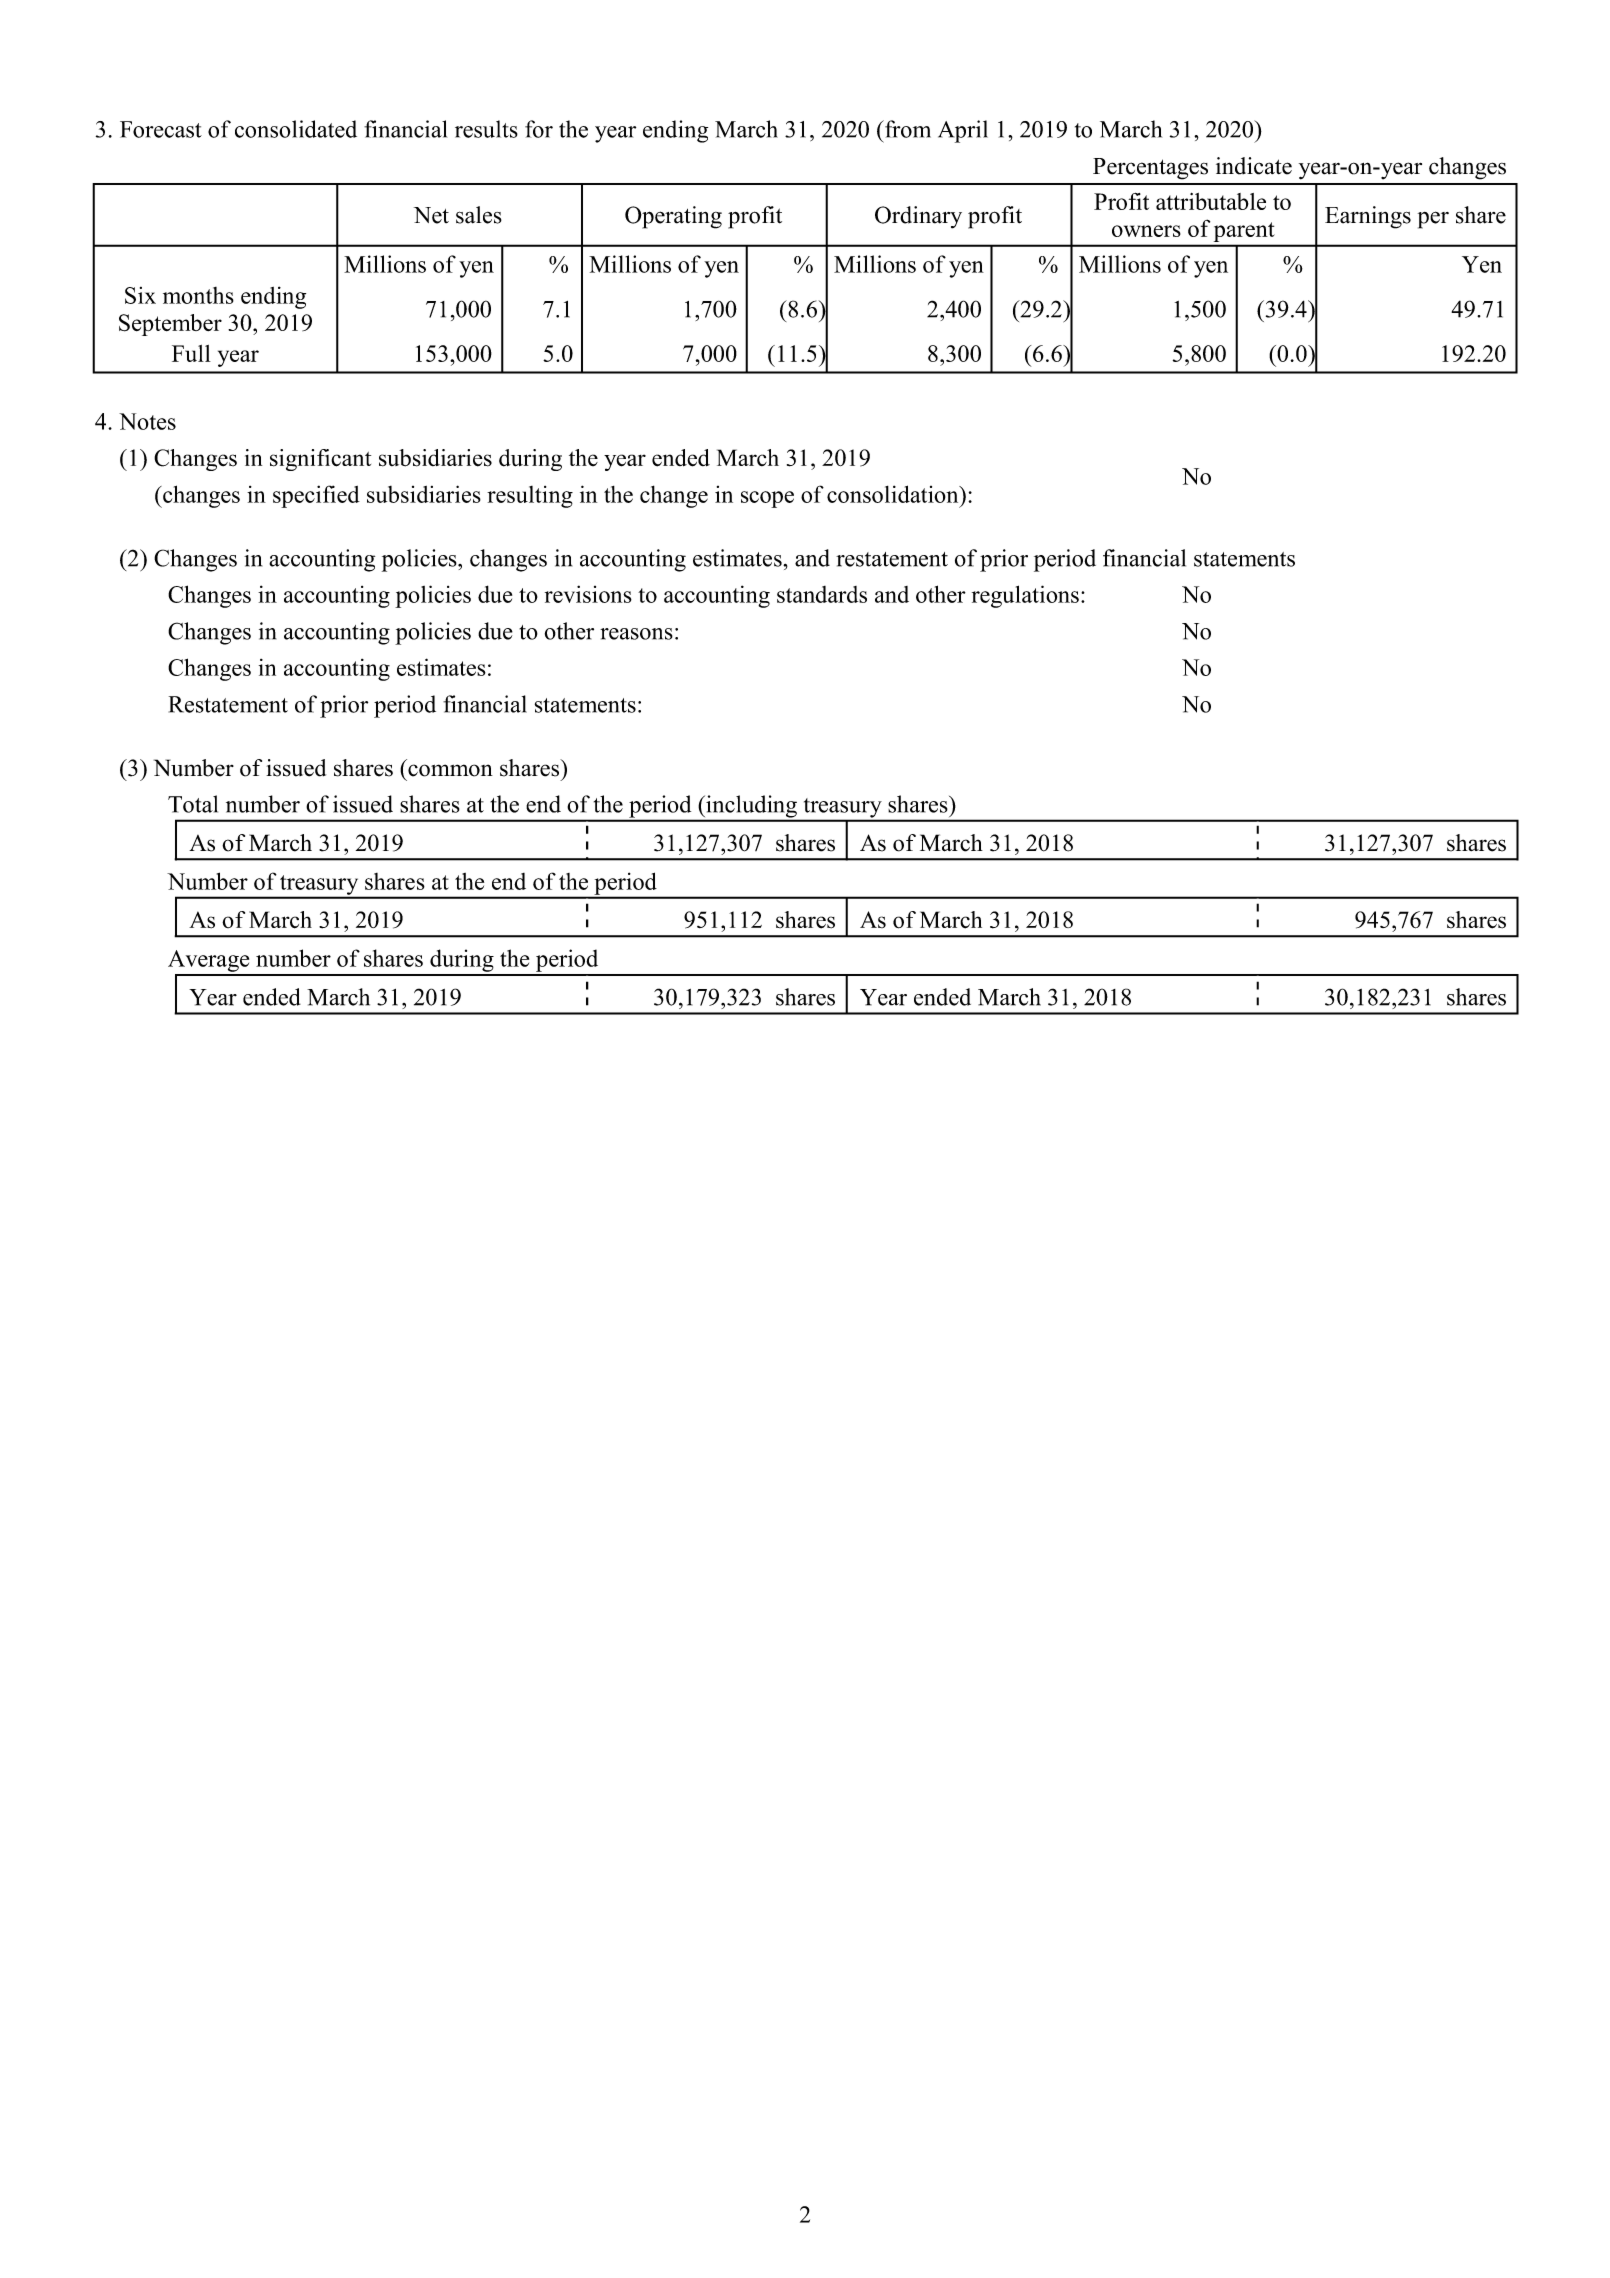  Describe the element at coordinates (907, 129) in the document. I see `from` at that location.
